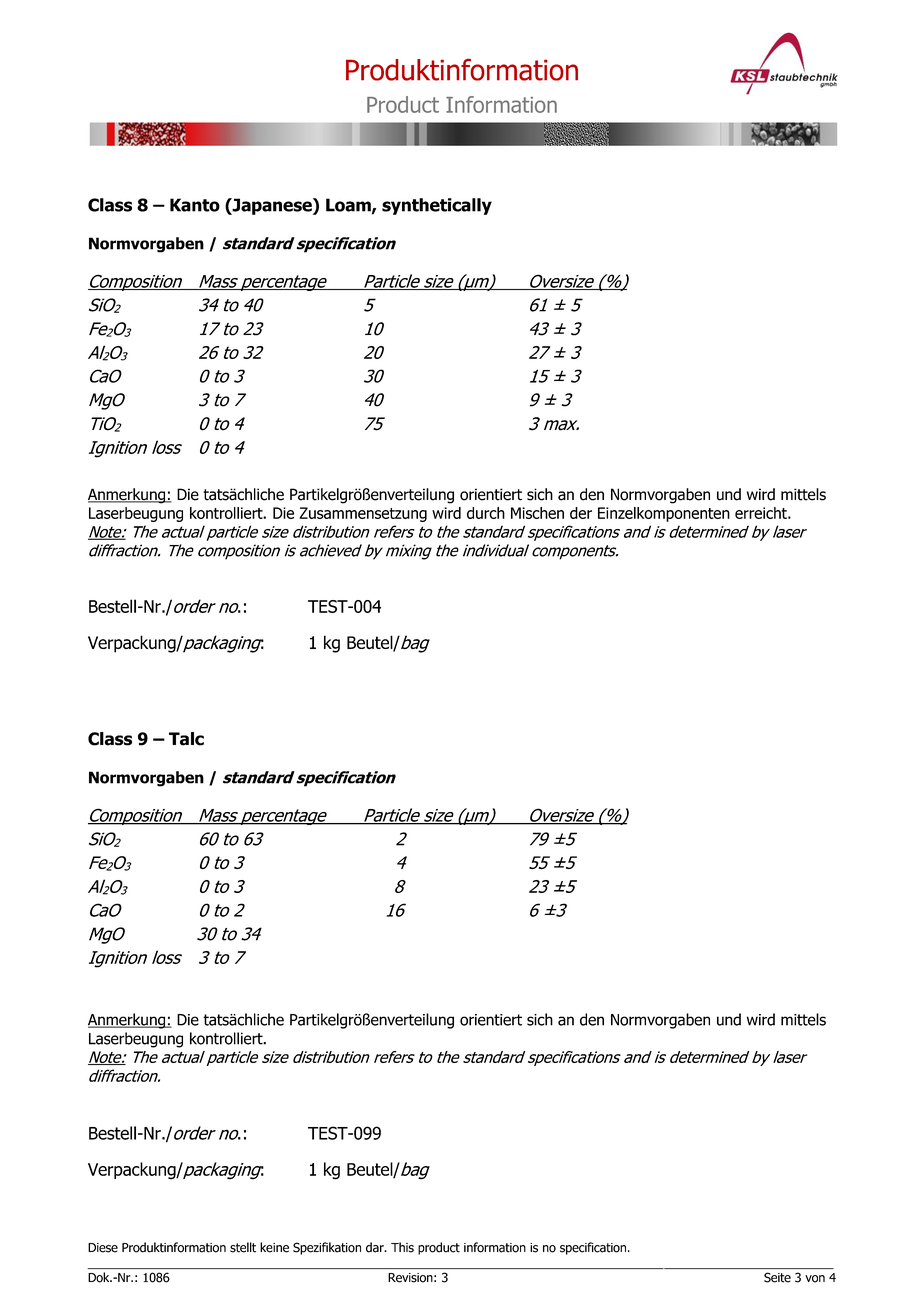 The height and width of the screenshot is (1308, 924). Describe the element at coordinates (195, 205) in the screenshot. I see `Kanto` at that location.
